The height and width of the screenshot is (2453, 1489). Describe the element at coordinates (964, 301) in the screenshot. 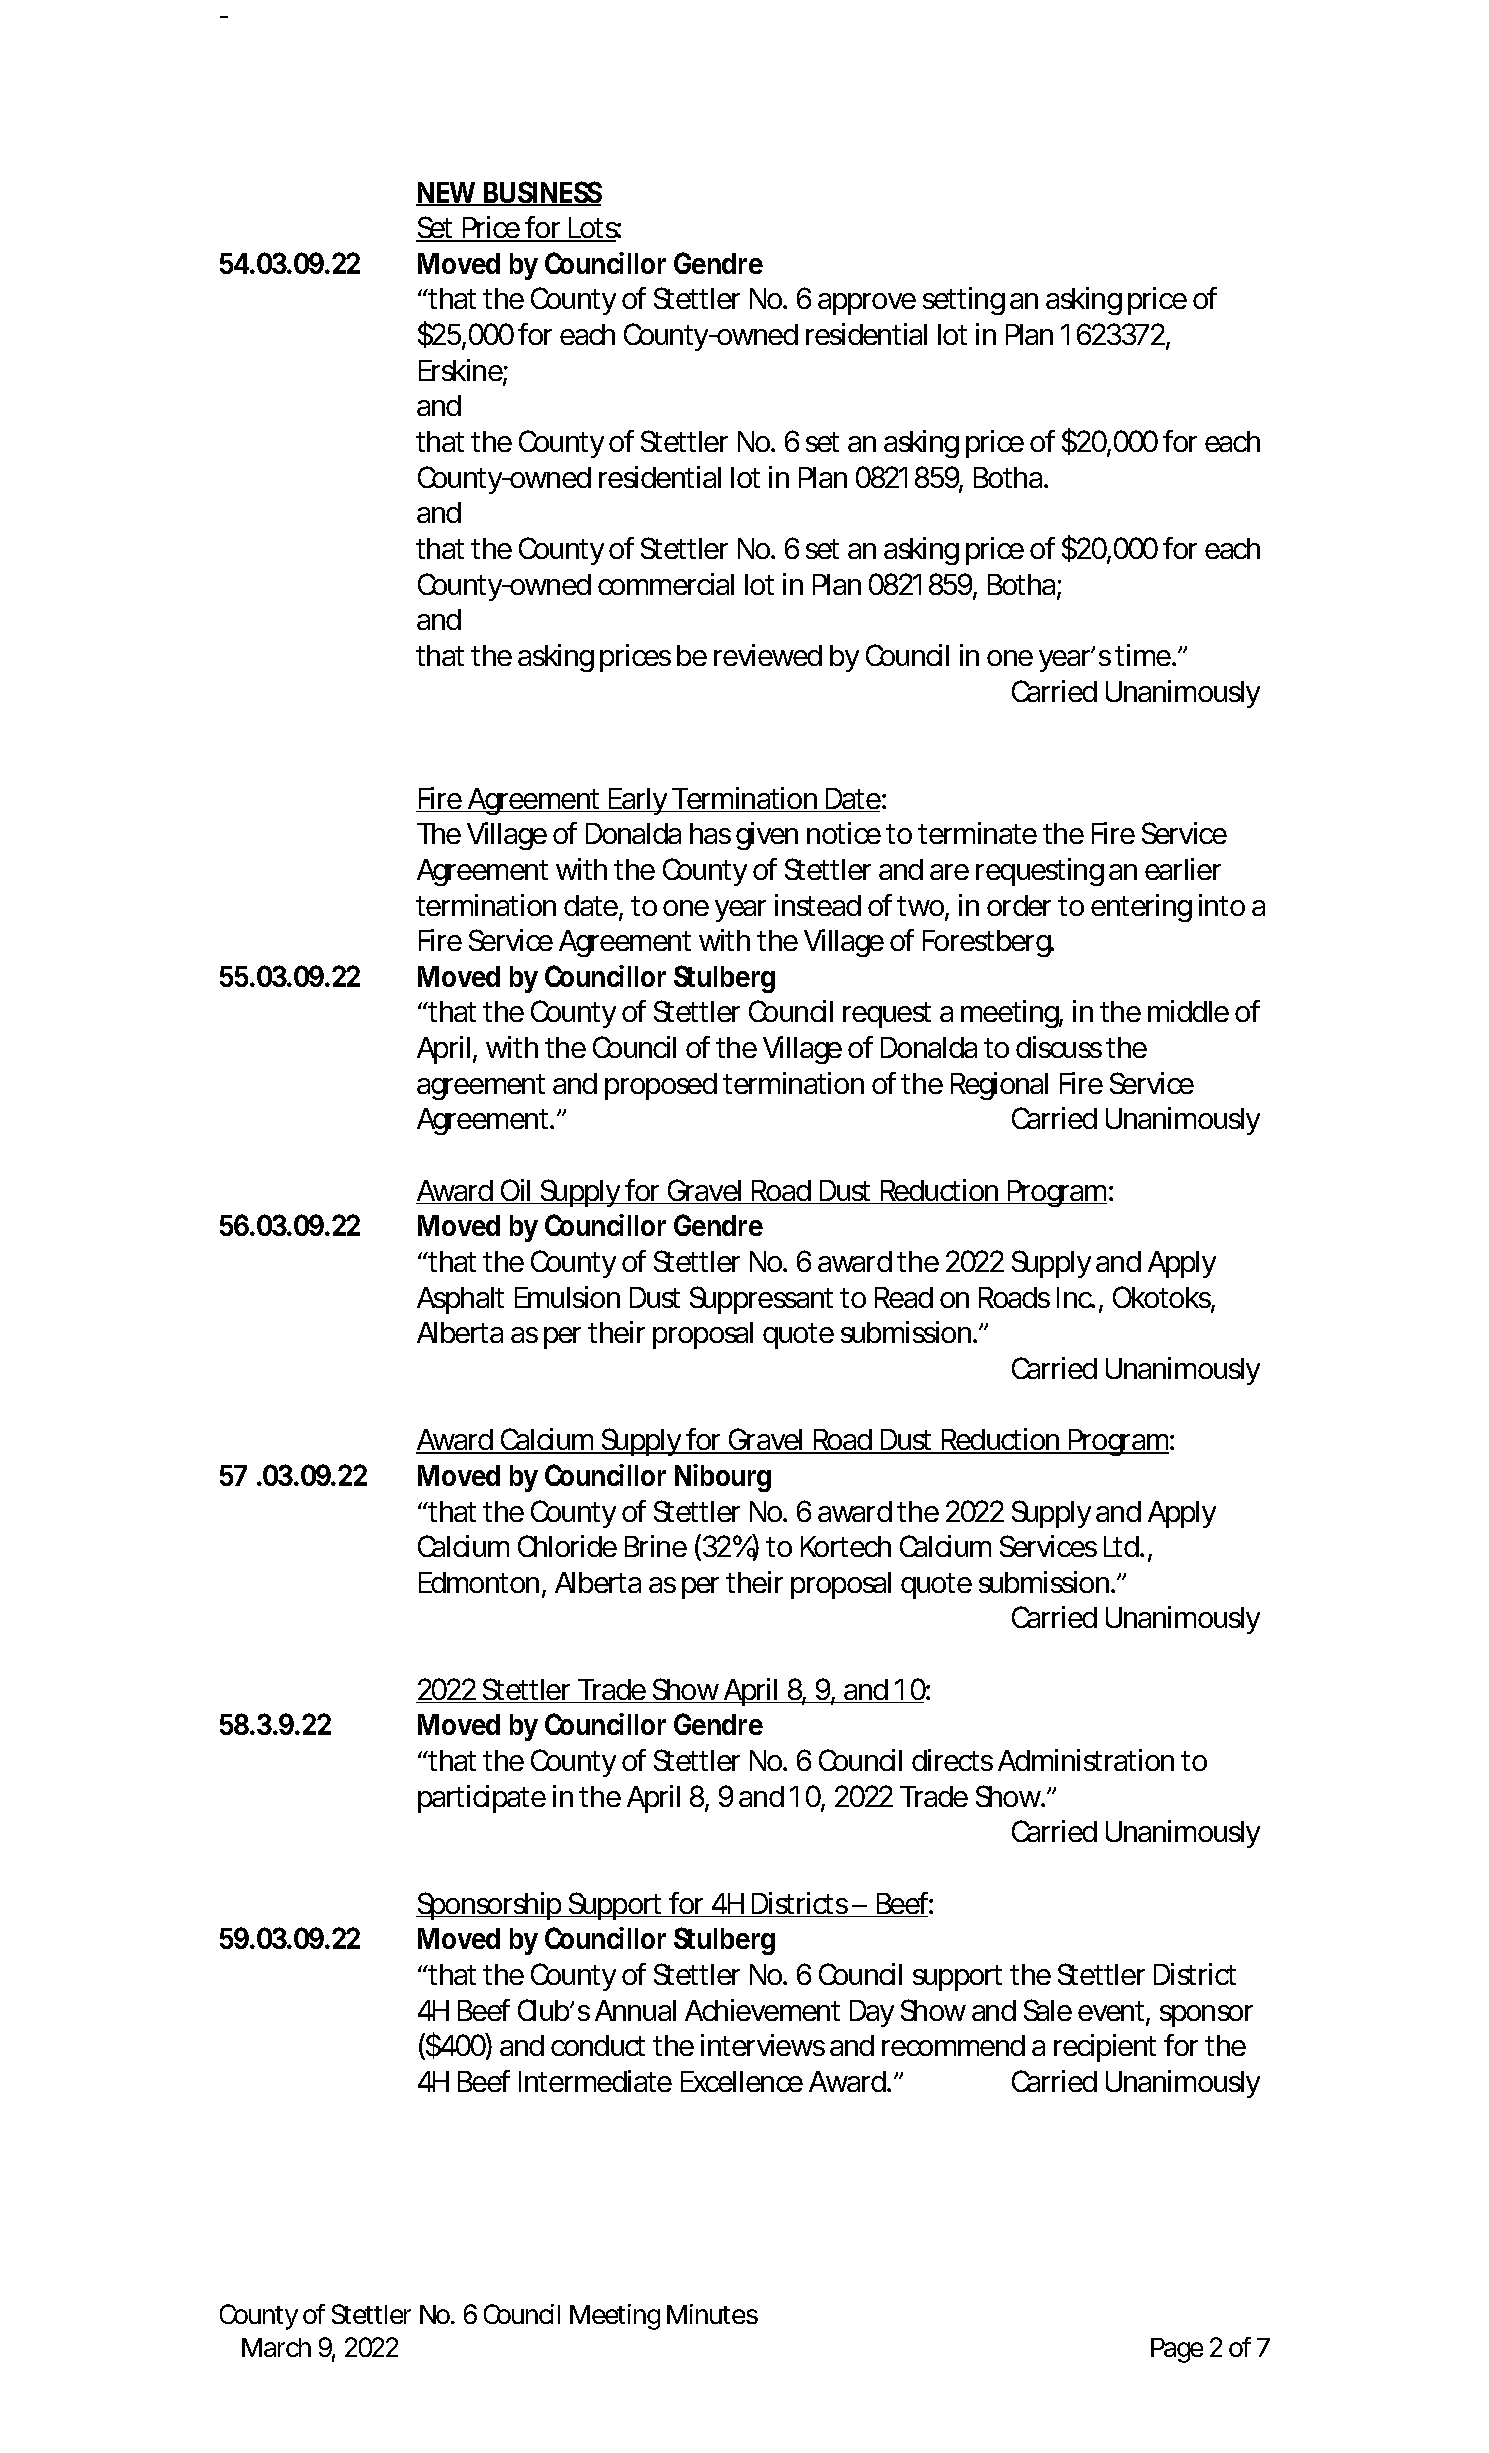

I see `setting` at that location.
